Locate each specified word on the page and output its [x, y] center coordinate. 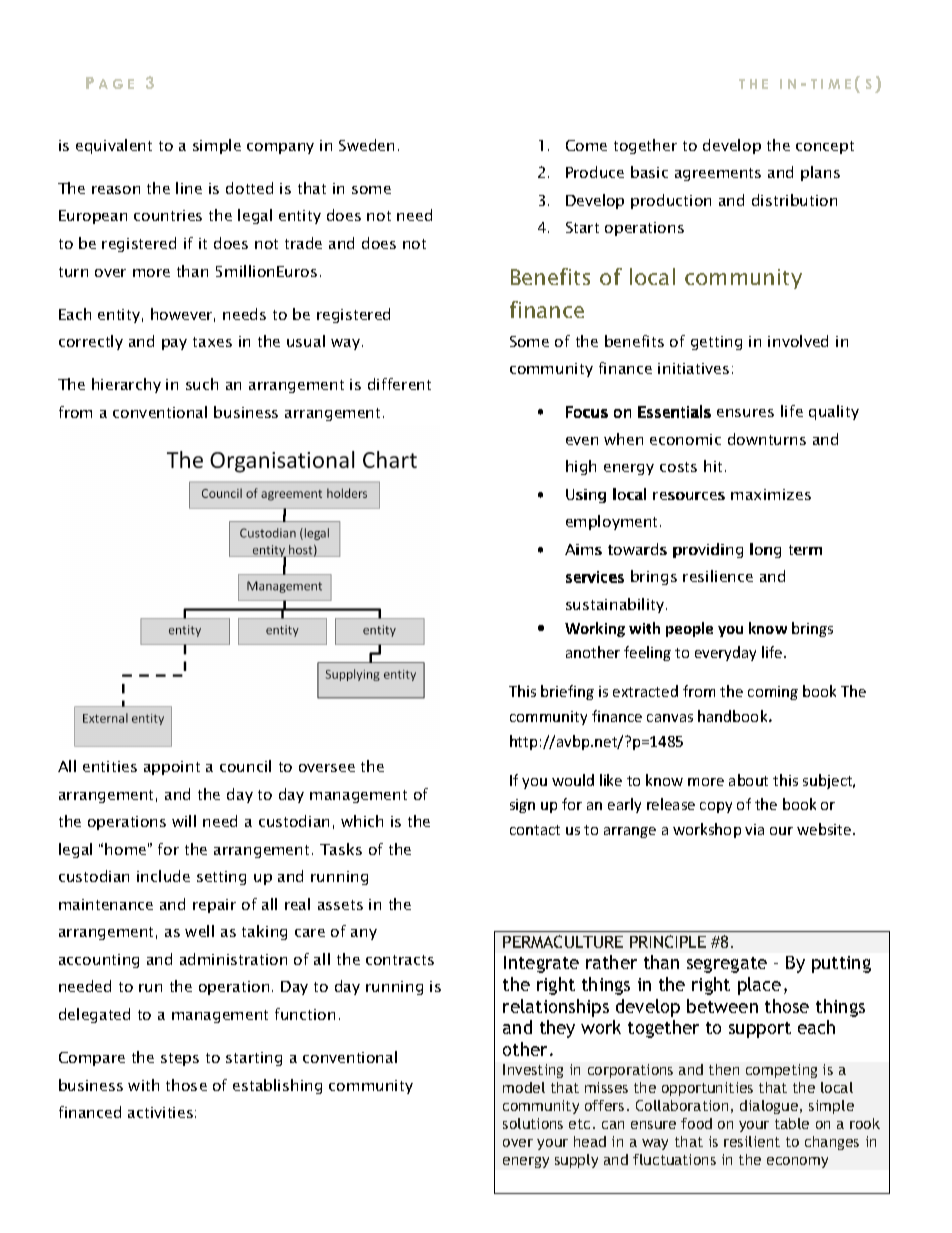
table [792, 1123]
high [581, 467]
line [189, 188]
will [184, 821]
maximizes [771, 494]
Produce [595, 172]
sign [522, 806]
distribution [794, 200]
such [202, 384]
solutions [533, 1123]
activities [160, 1112]
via [754, 829]
